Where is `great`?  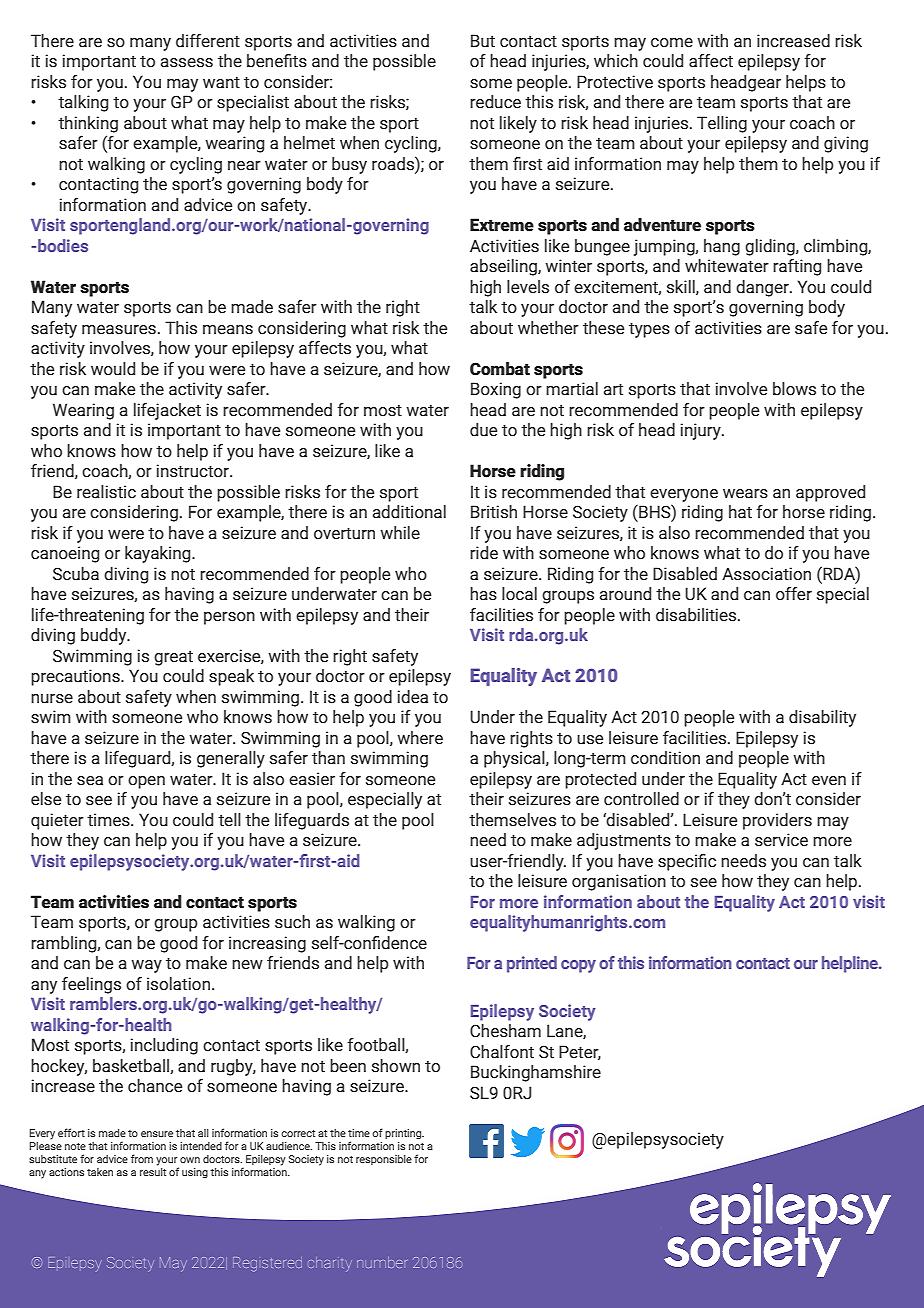 great is located at coordinates (173, 658).
